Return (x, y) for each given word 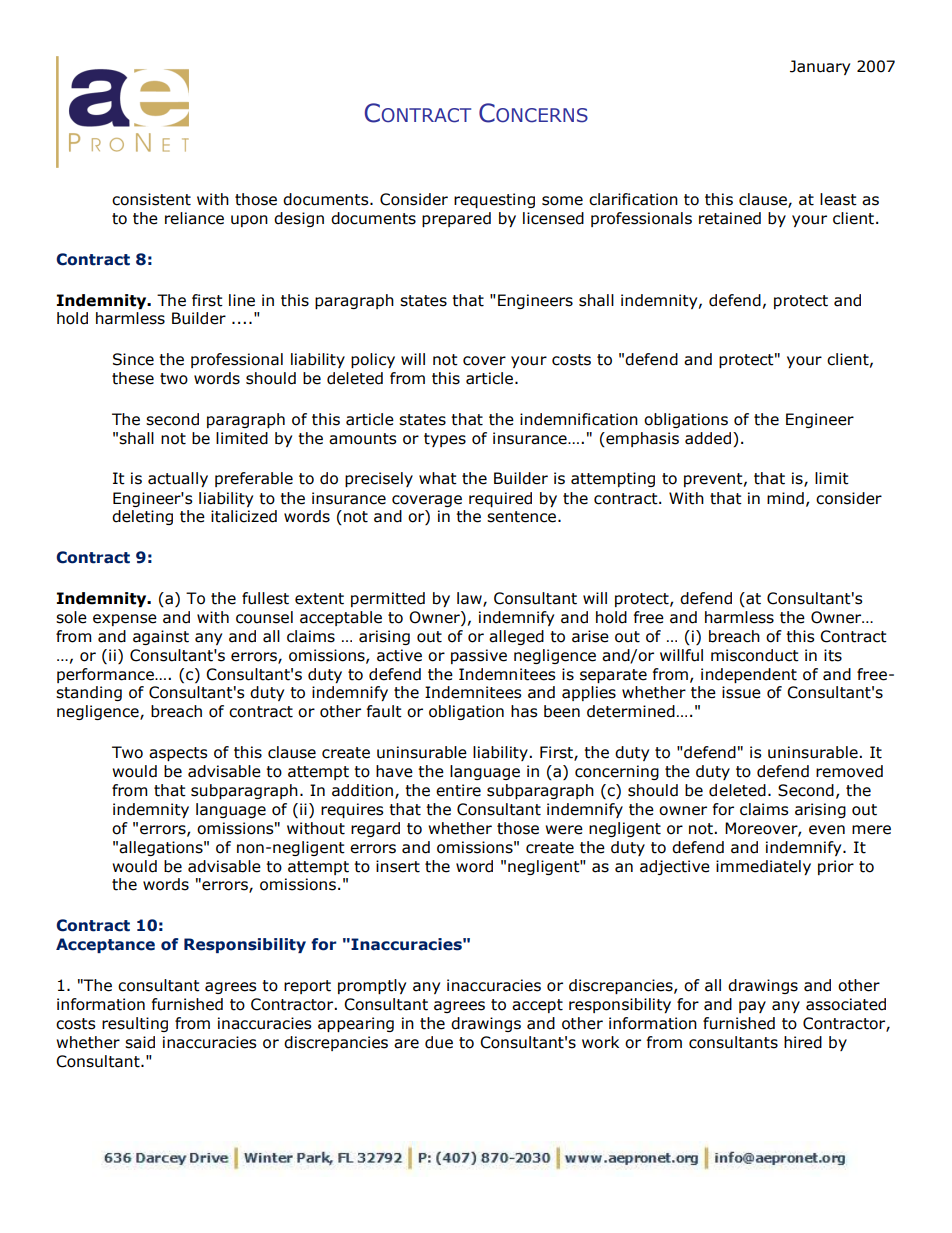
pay (752, 1007)
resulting (135, 1024)
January (820, 67)
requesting (494, 200)
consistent (151, 199)
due (439, 1042)
